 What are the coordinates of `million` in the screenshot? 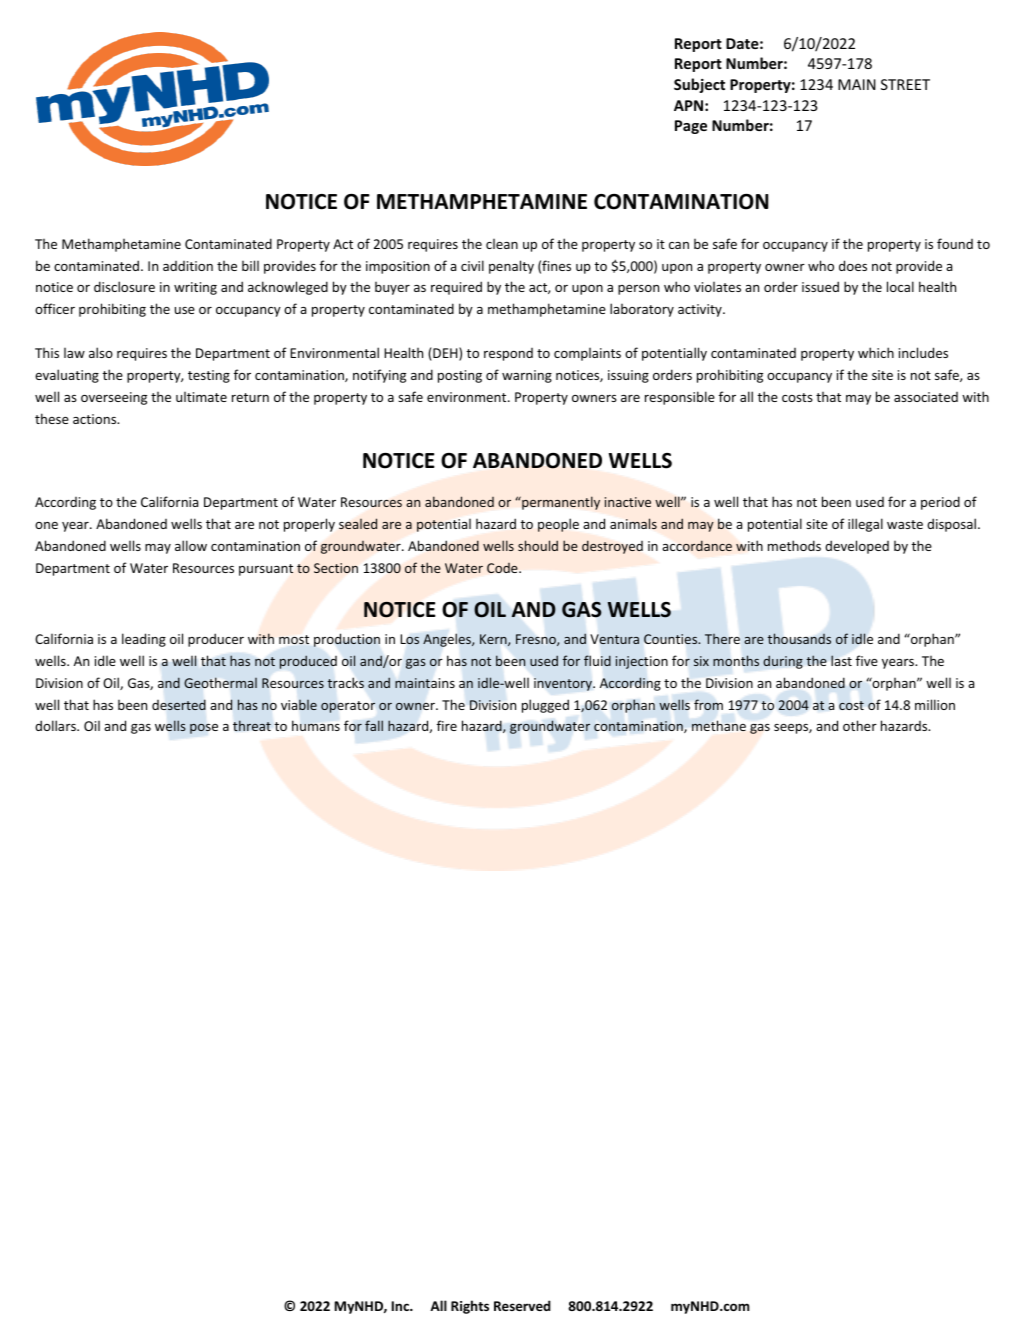 It's located at (935, 704).
